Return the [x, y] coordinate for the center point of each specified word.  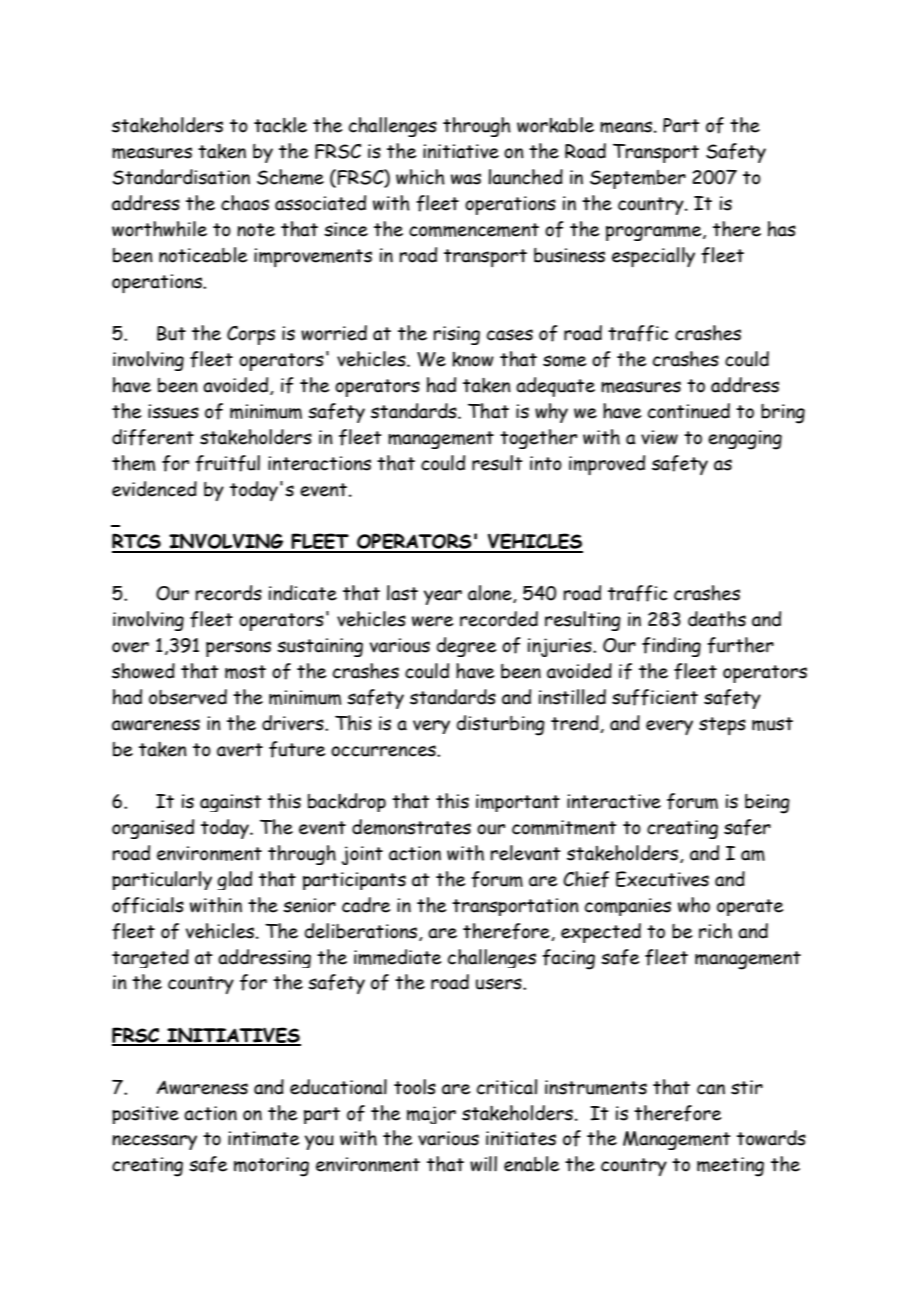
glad [234, 880]
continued [689, 411]
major [431, 1115]
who [694, 905]
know [473, 359]
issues [173, 411]
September [638, 179]
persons [238, 649]
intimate [263, 1138]
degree [466, 647]
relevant [525, 853]
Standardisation [181, 177]
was [466, 179]
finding [671, 647]
